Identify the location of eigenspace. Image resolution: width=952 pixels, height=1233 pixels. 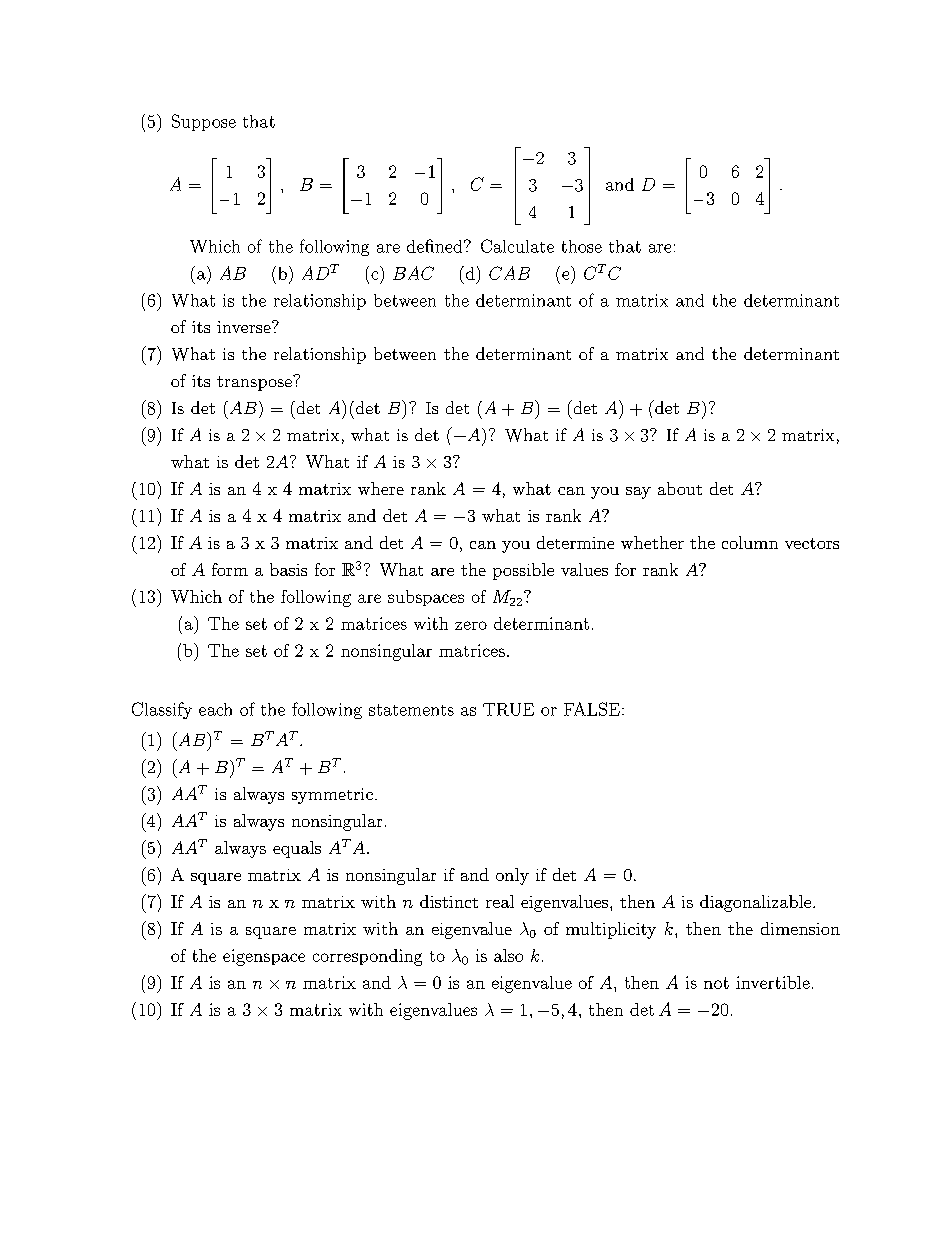
(264, 957).
